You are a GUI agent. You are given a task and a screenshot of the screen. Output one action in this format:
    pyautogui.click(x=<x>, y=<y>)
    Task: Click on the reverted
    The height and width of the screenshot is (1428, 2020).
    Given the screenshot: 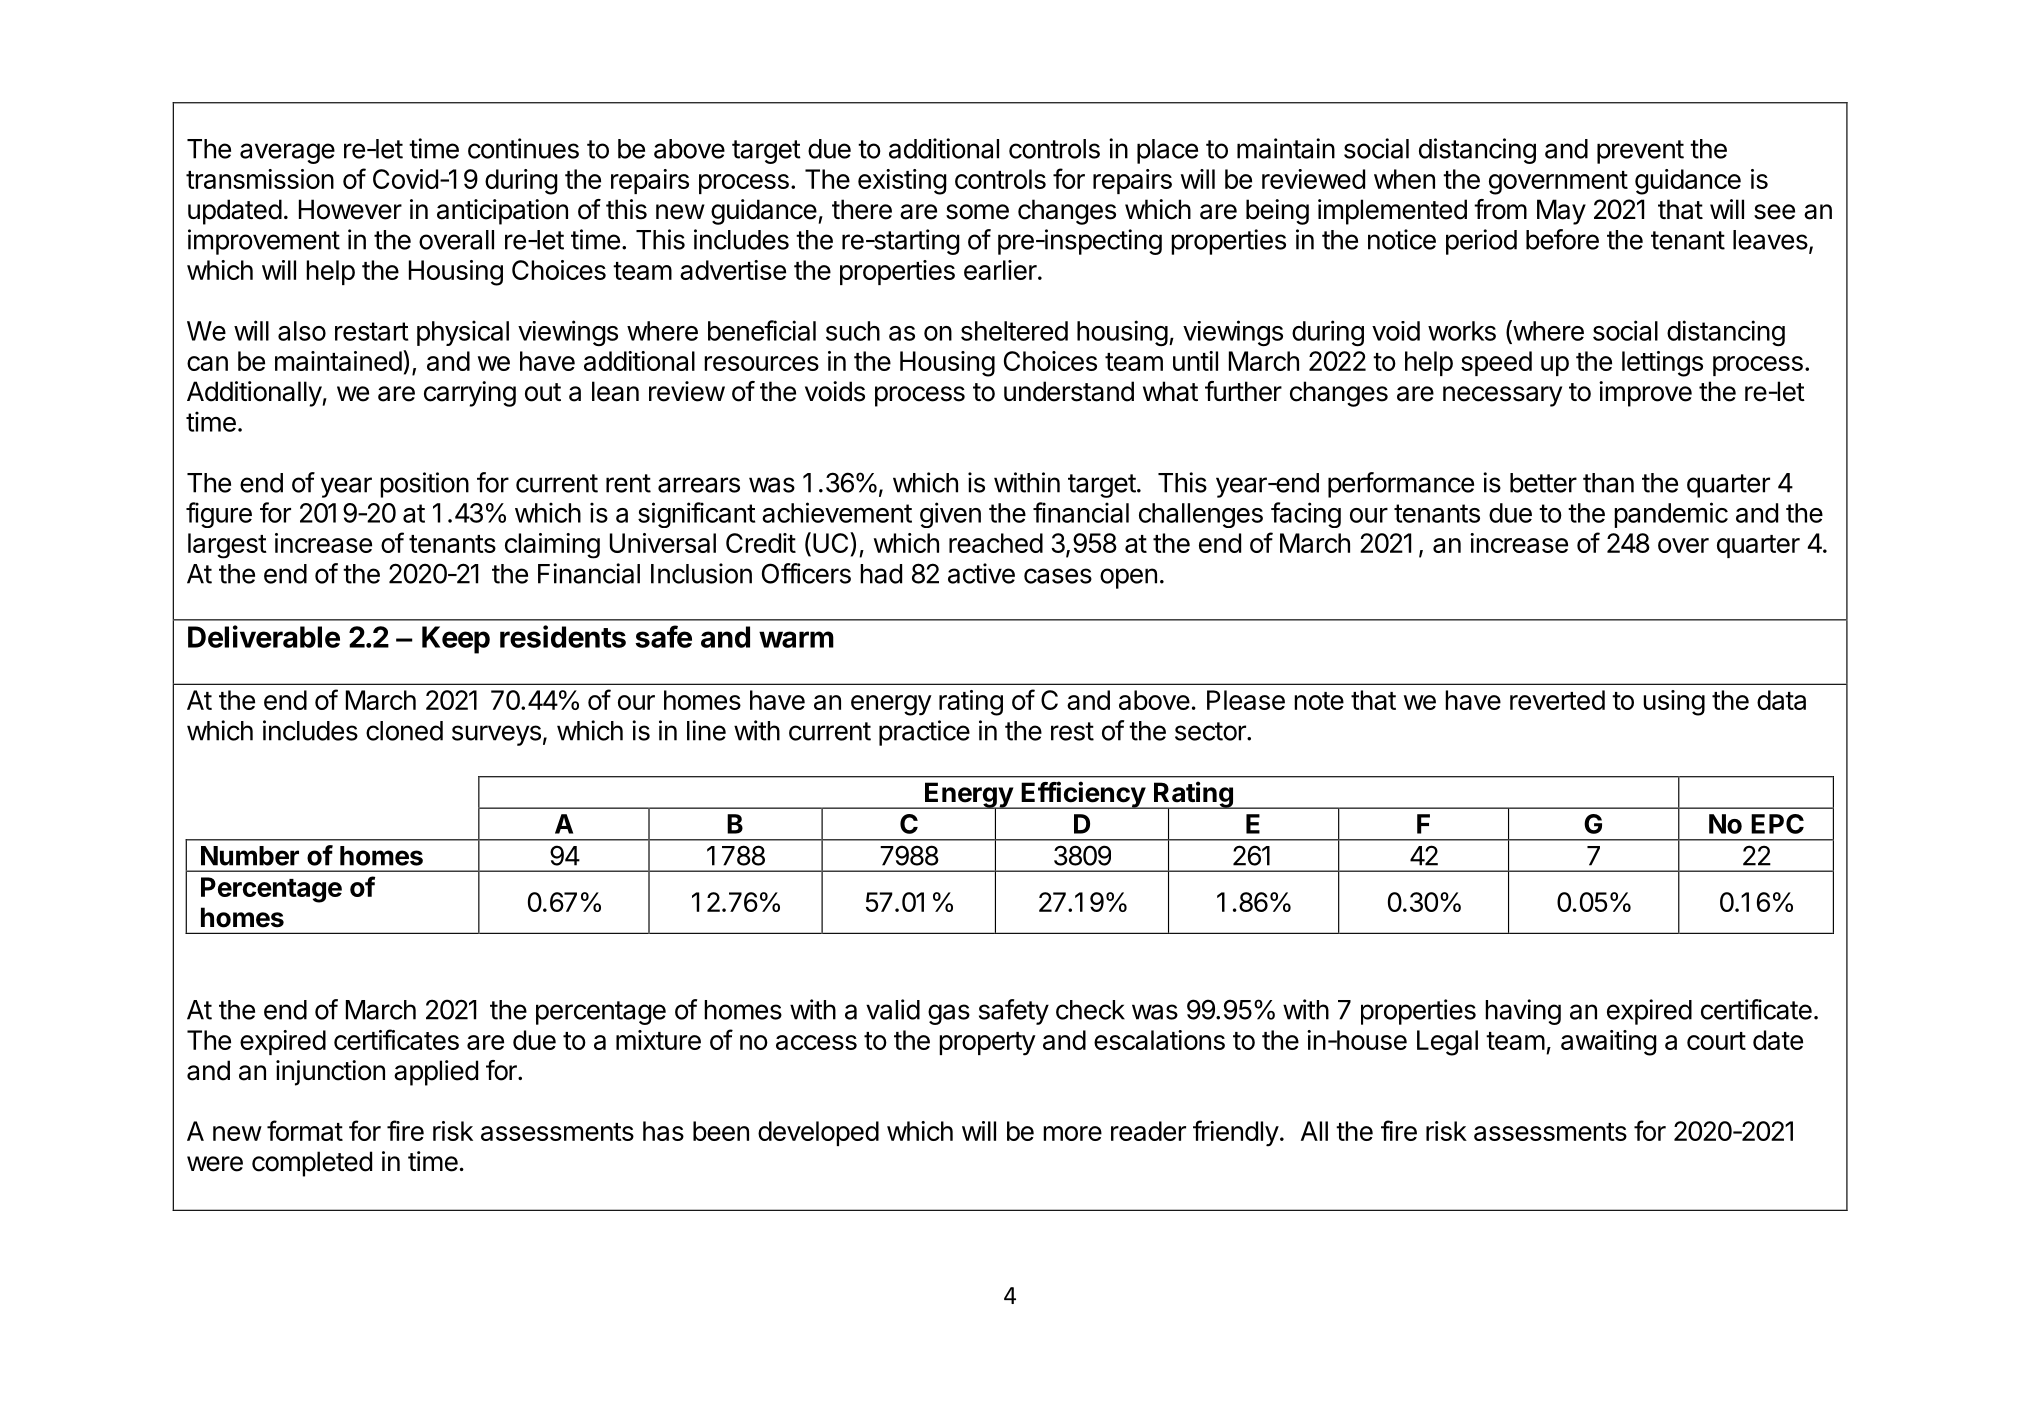 What is the action you would take?
    pyautogui.click(x=1557, y=700)
